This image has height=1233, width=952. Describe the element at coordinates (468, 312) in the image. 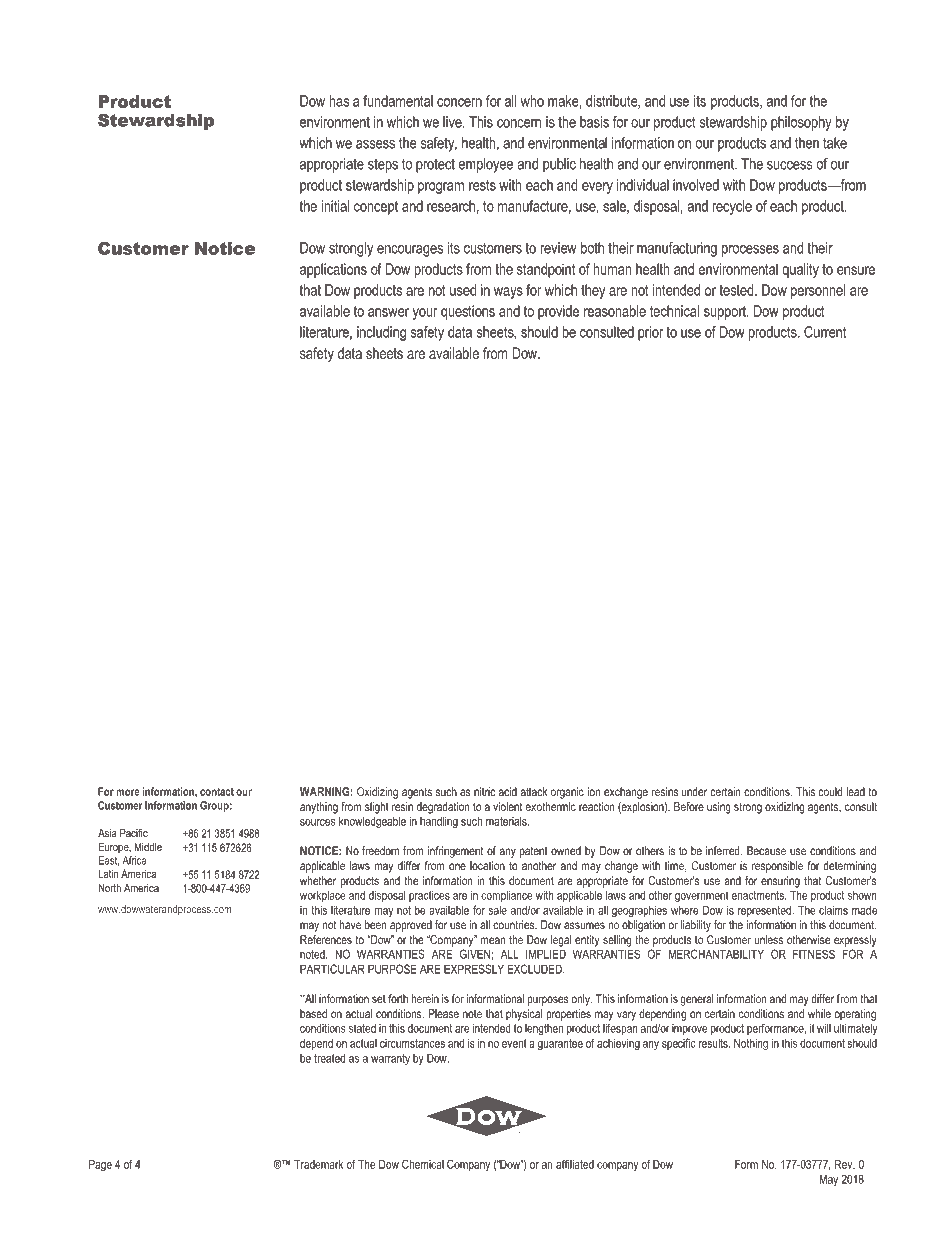

I see `questions` at that location.
